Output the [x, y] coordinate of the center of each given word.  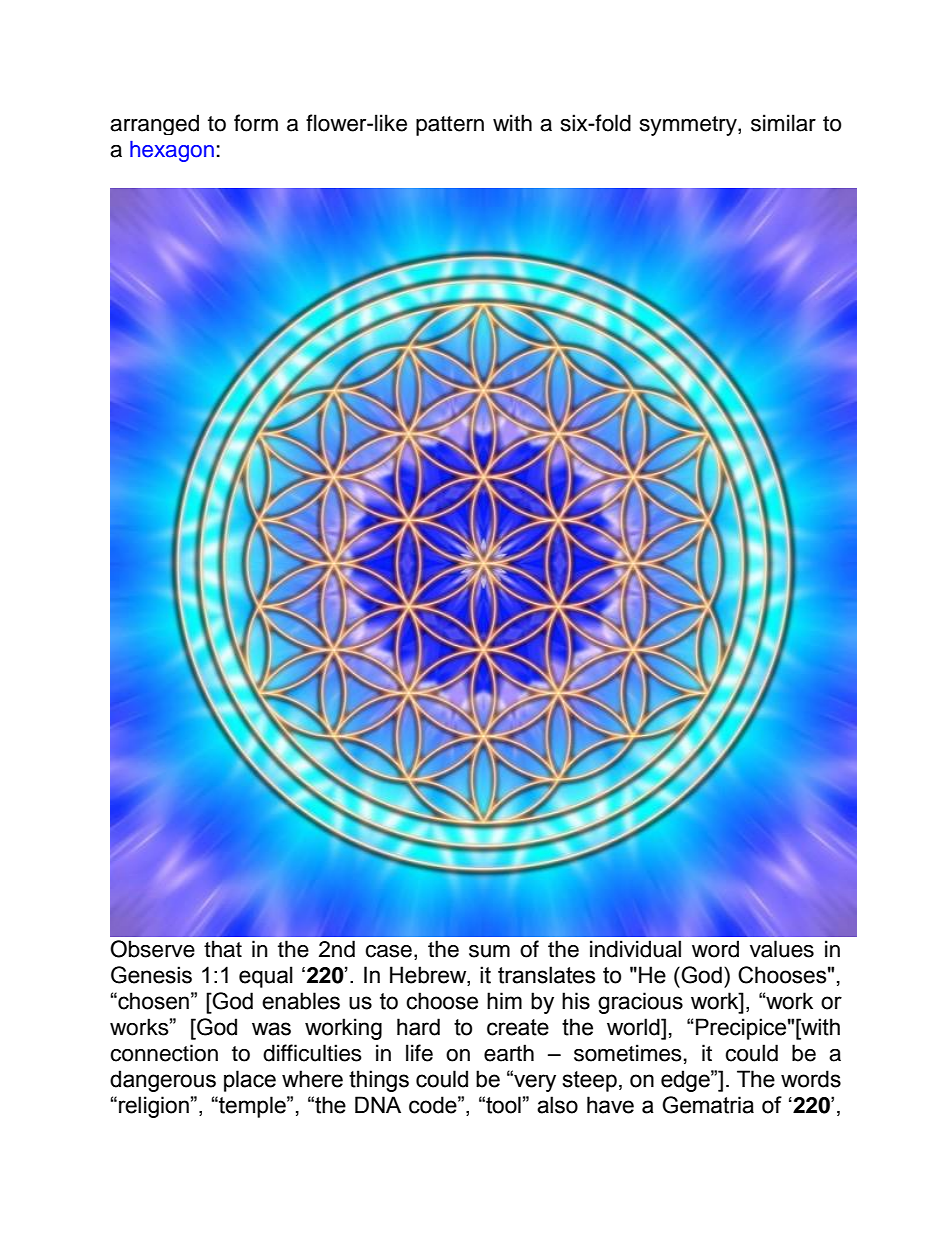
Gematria [708, 1105]
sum [489, 951]
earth [509, 1053]
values [782, 949]
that [223, 949]
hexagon [172, 151]
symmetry [689, 126]
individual [635, 949]
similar [783, 123]
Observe [152, 949]
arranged [154, 124]
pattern [450, 126]
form [256, 123]
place [250, 1081]
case [388, 951]
